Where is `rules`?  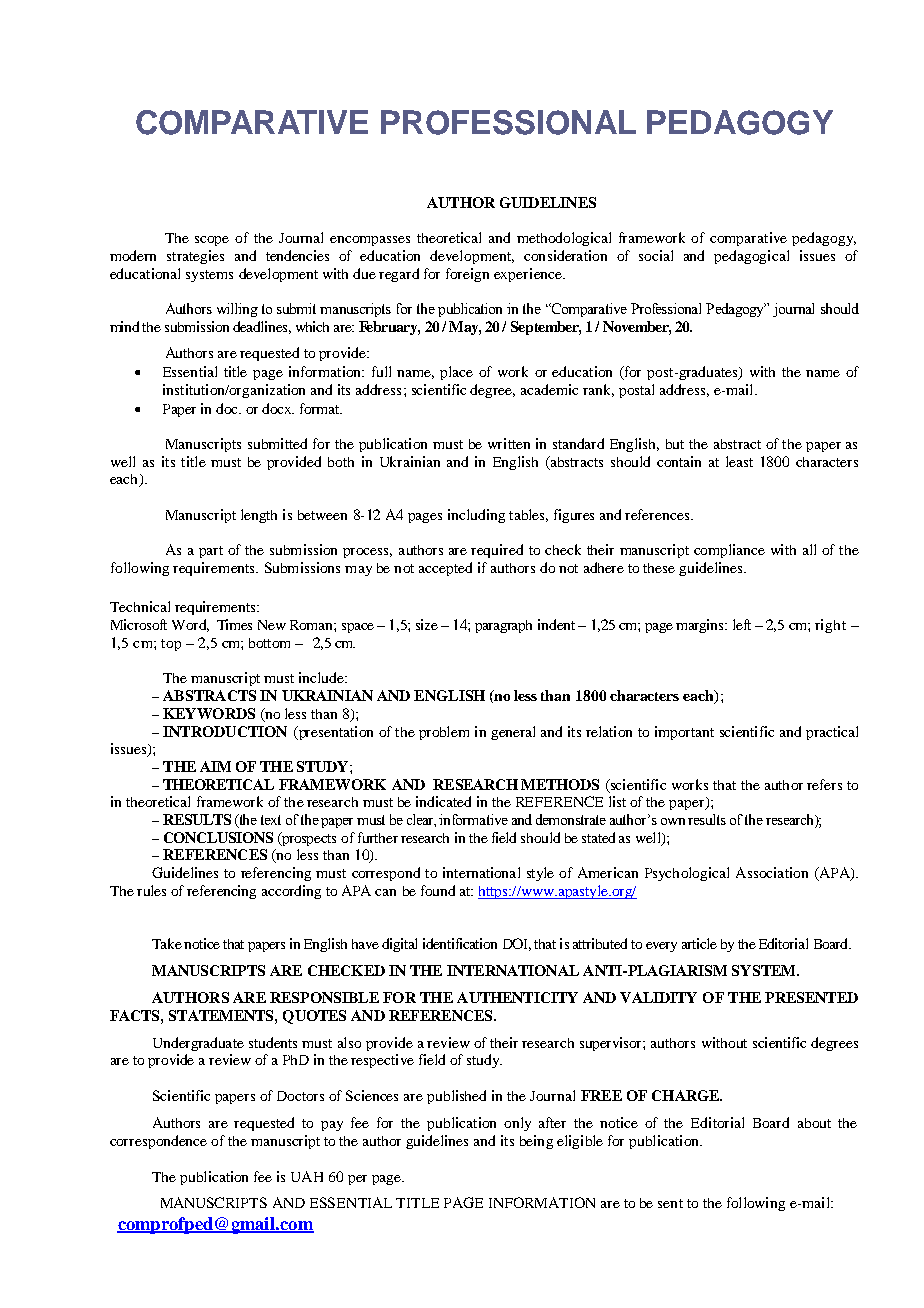
rules is located at coordinates (151, 890).
